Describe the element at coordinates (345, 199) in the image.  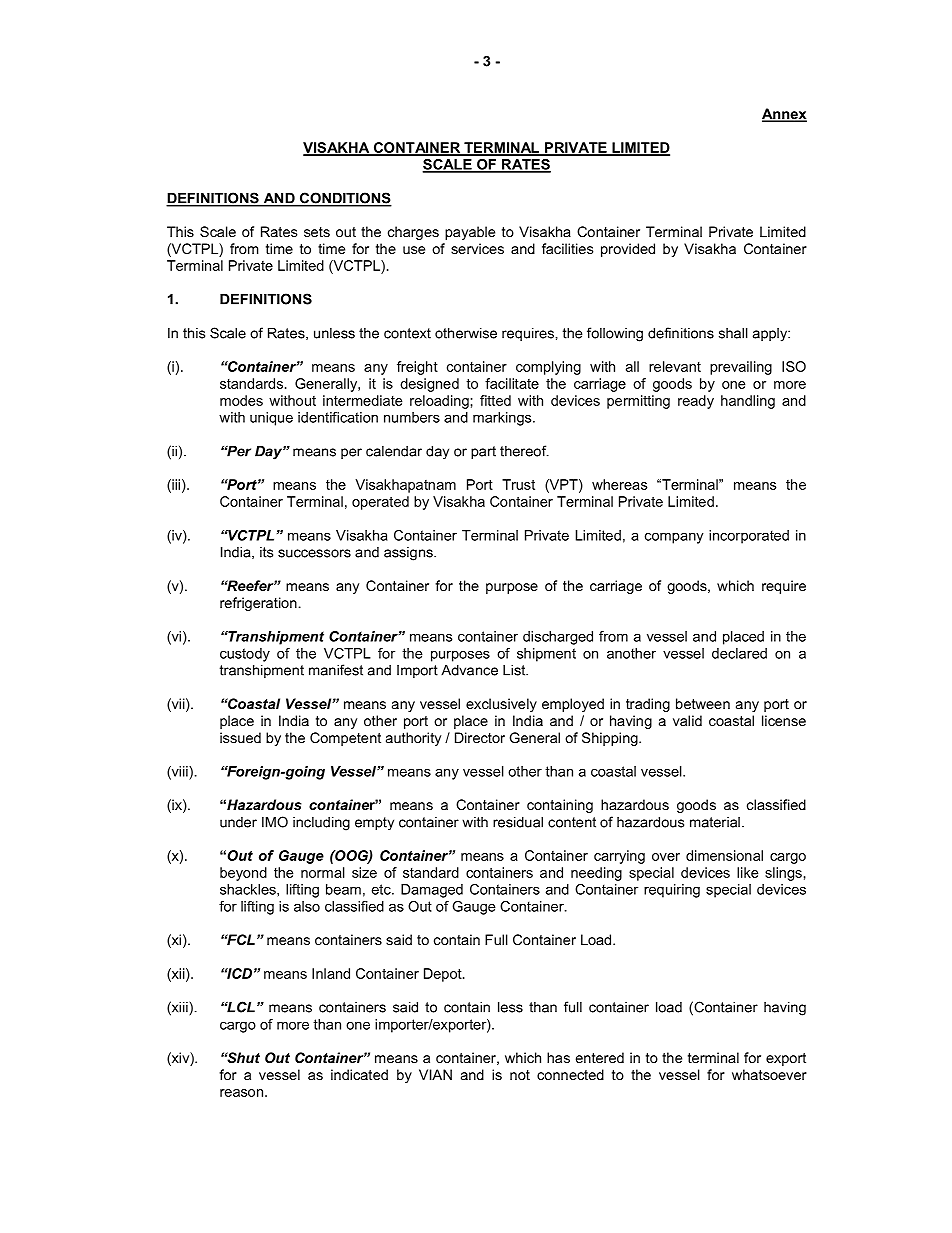
I see `CONDITIONS` at that location.
